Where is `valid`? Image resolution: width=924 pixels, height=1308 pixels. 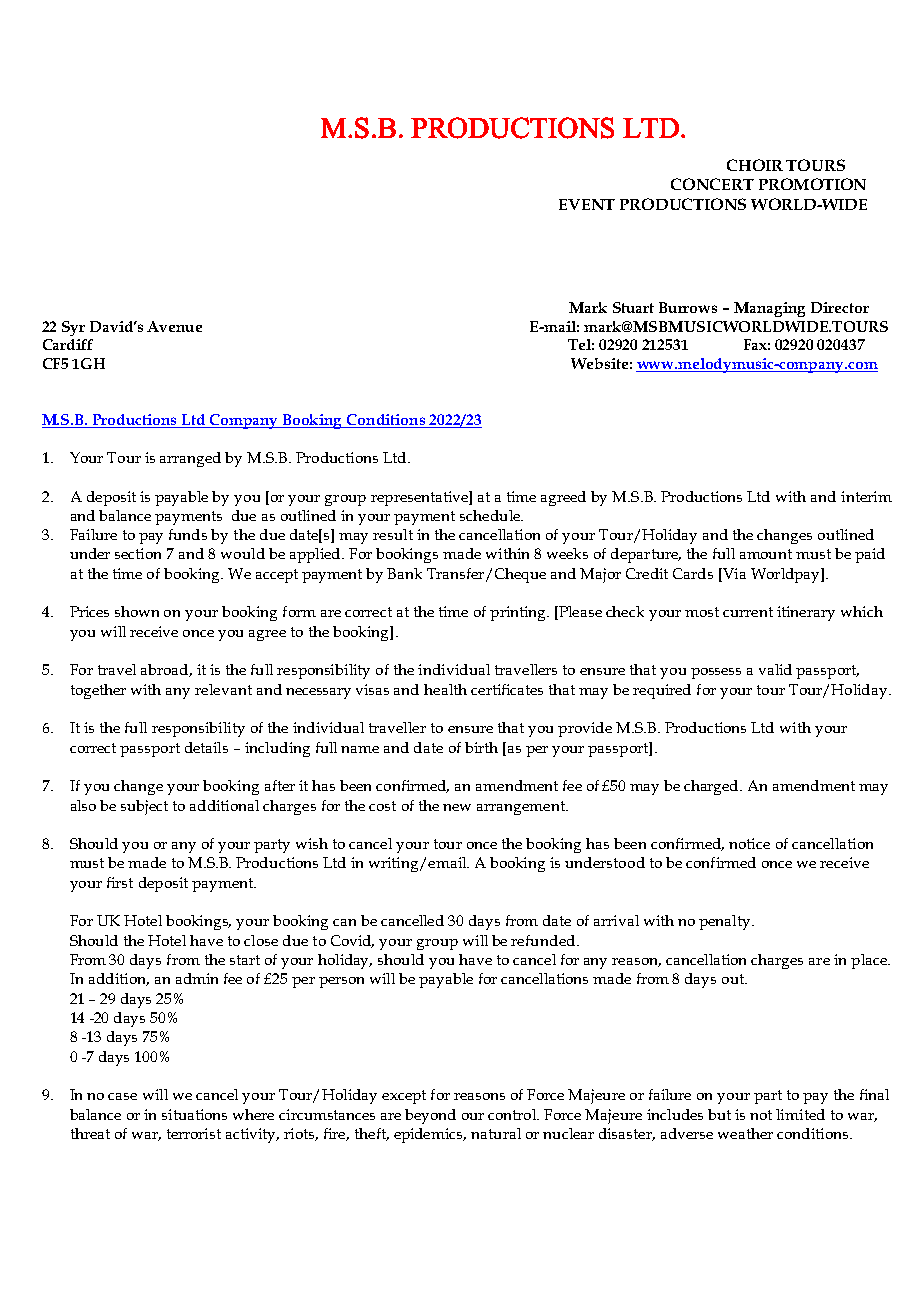 valid is located at coordinates (775, 669).
